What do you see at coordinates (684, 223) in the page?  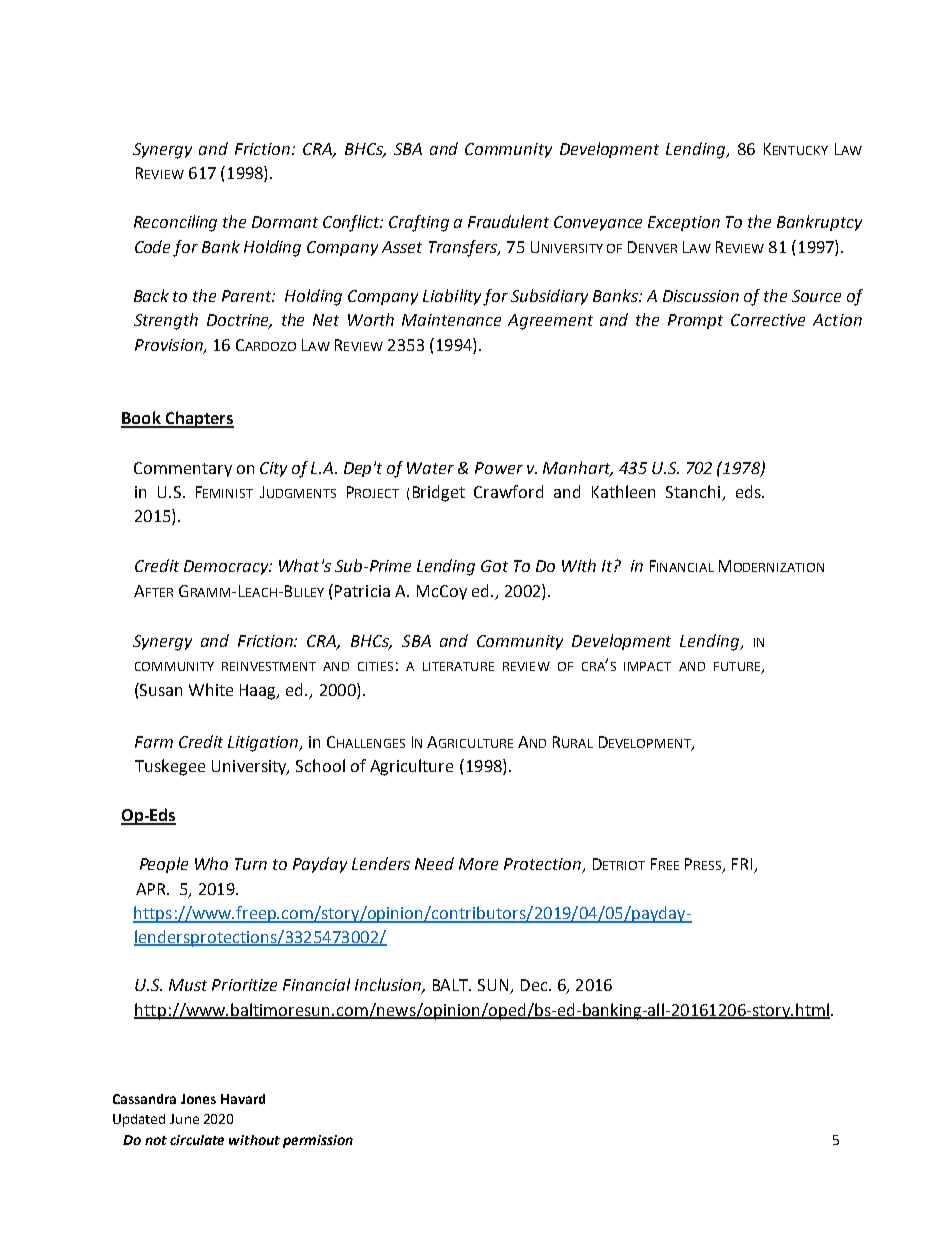 I see `Exception` at bounding box center [684, 223].
